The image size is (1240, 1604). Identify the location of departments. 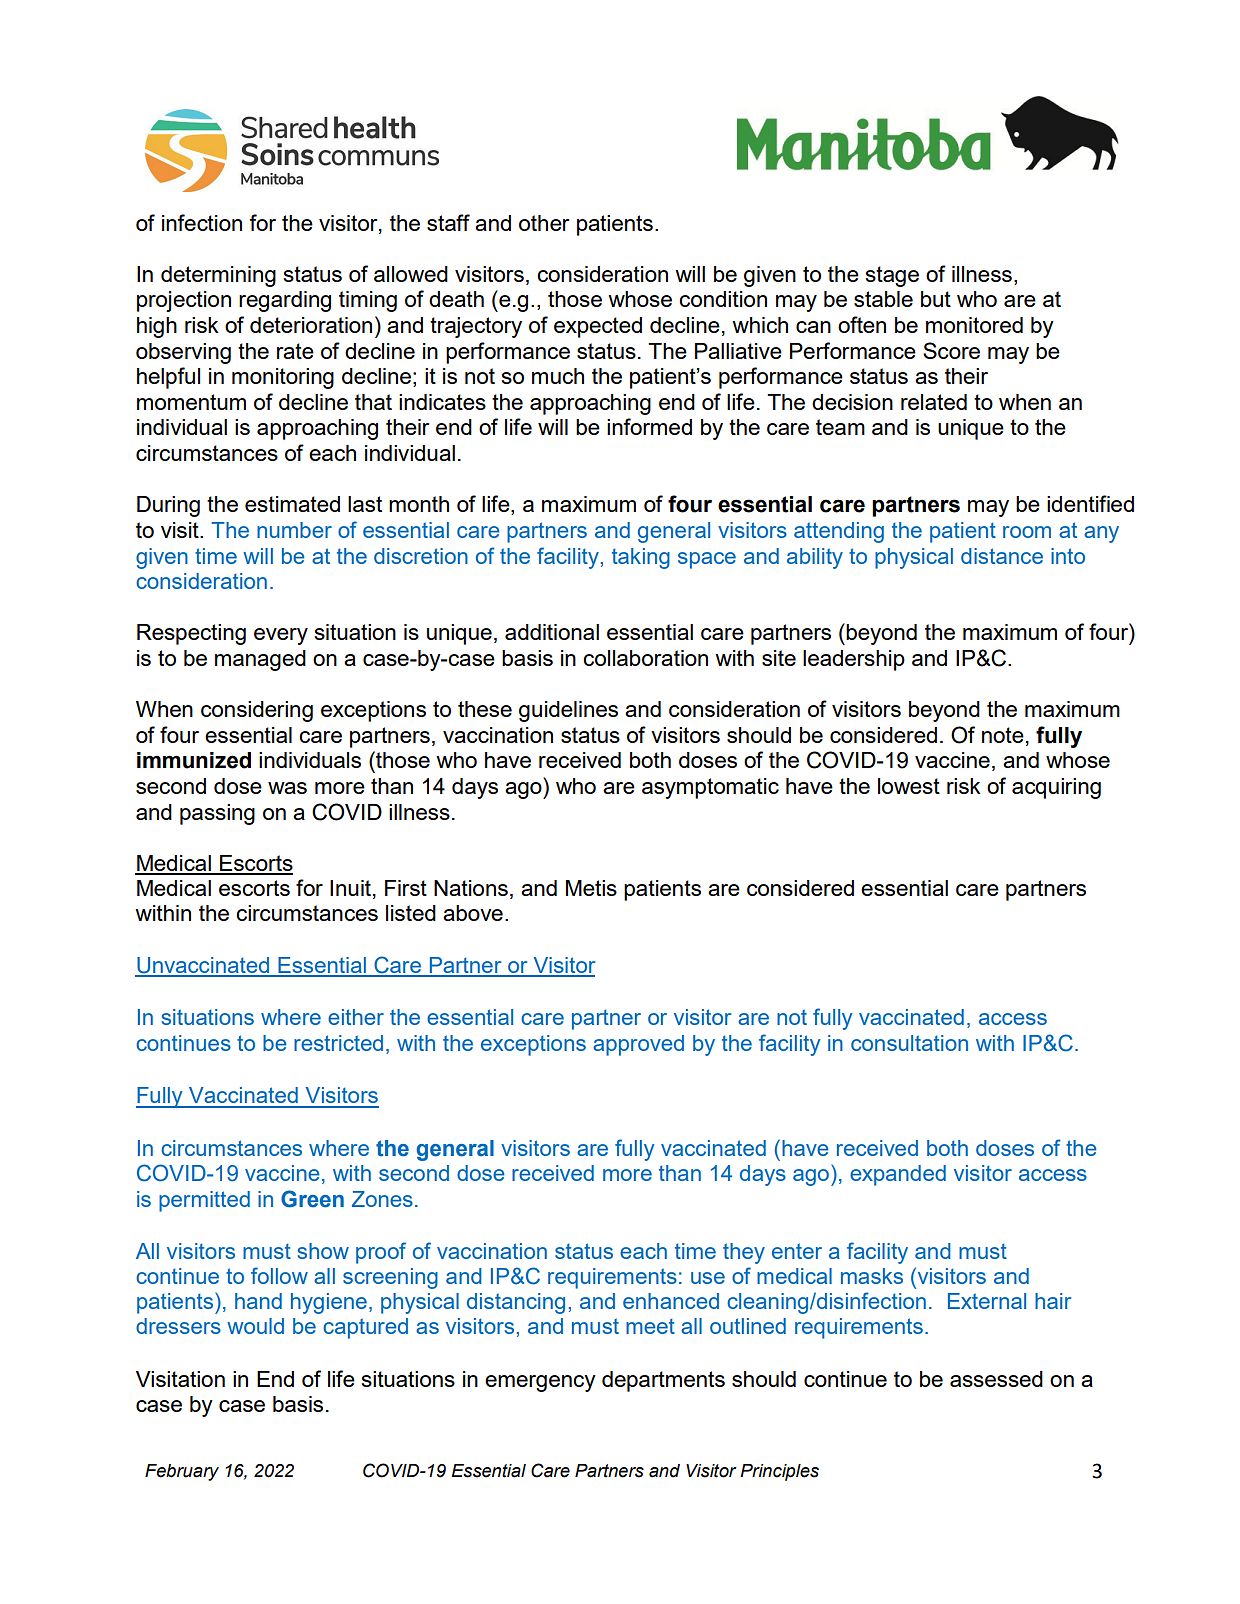
(663, 1381).
